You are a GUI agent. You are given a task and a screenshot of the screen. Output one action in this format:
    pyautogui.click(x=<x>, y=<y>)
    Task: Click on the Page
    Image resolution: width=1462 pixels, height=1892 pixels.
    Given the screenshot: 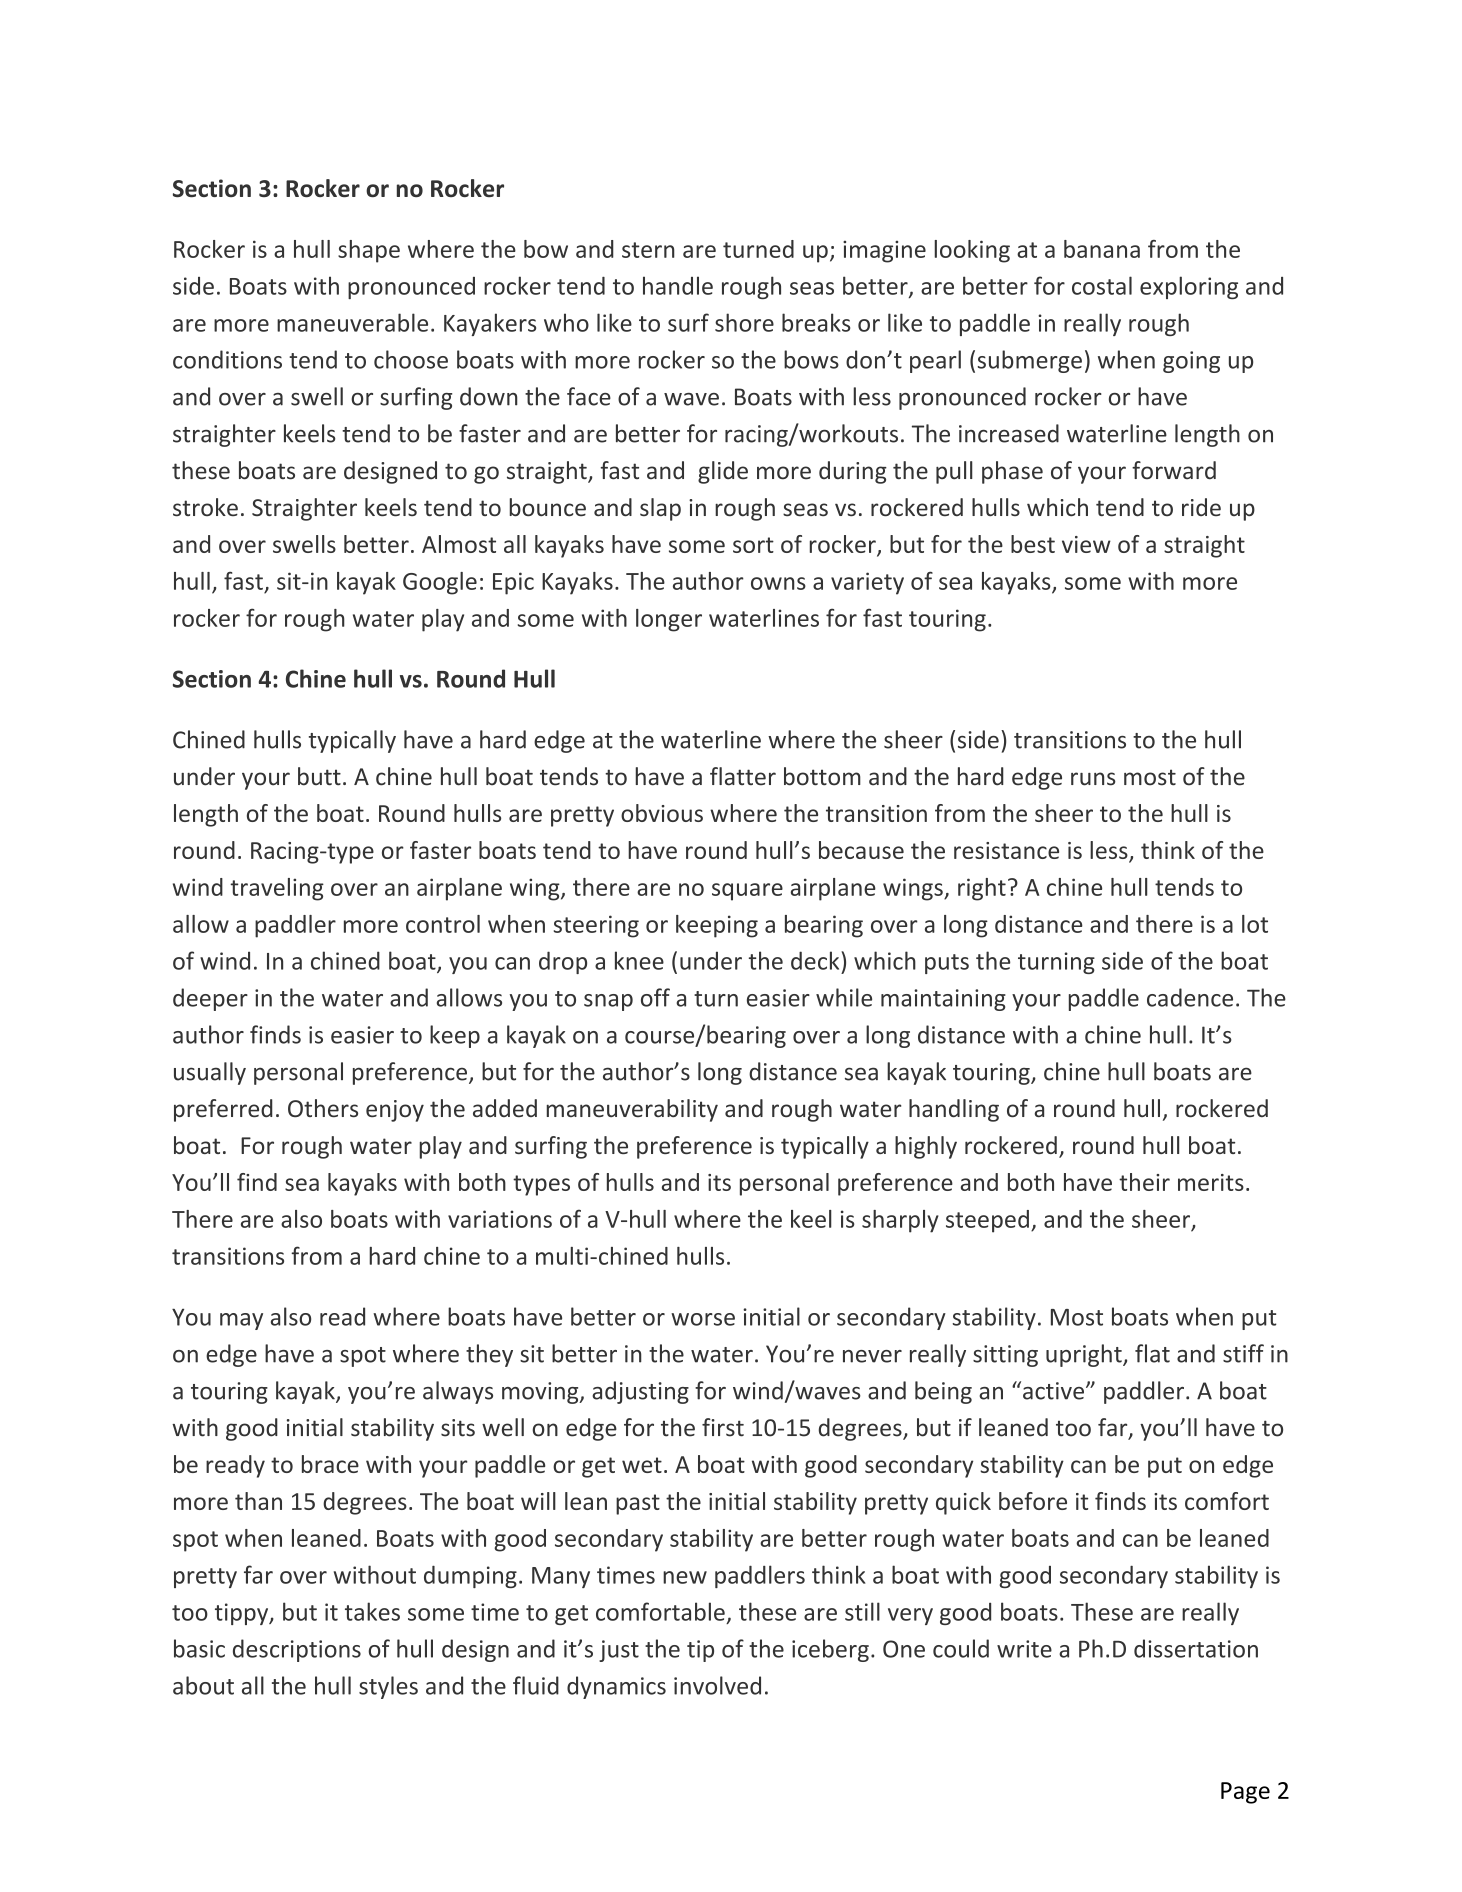 What is the action you would take?
    pyautogui.click(x=1245, y=1793)
